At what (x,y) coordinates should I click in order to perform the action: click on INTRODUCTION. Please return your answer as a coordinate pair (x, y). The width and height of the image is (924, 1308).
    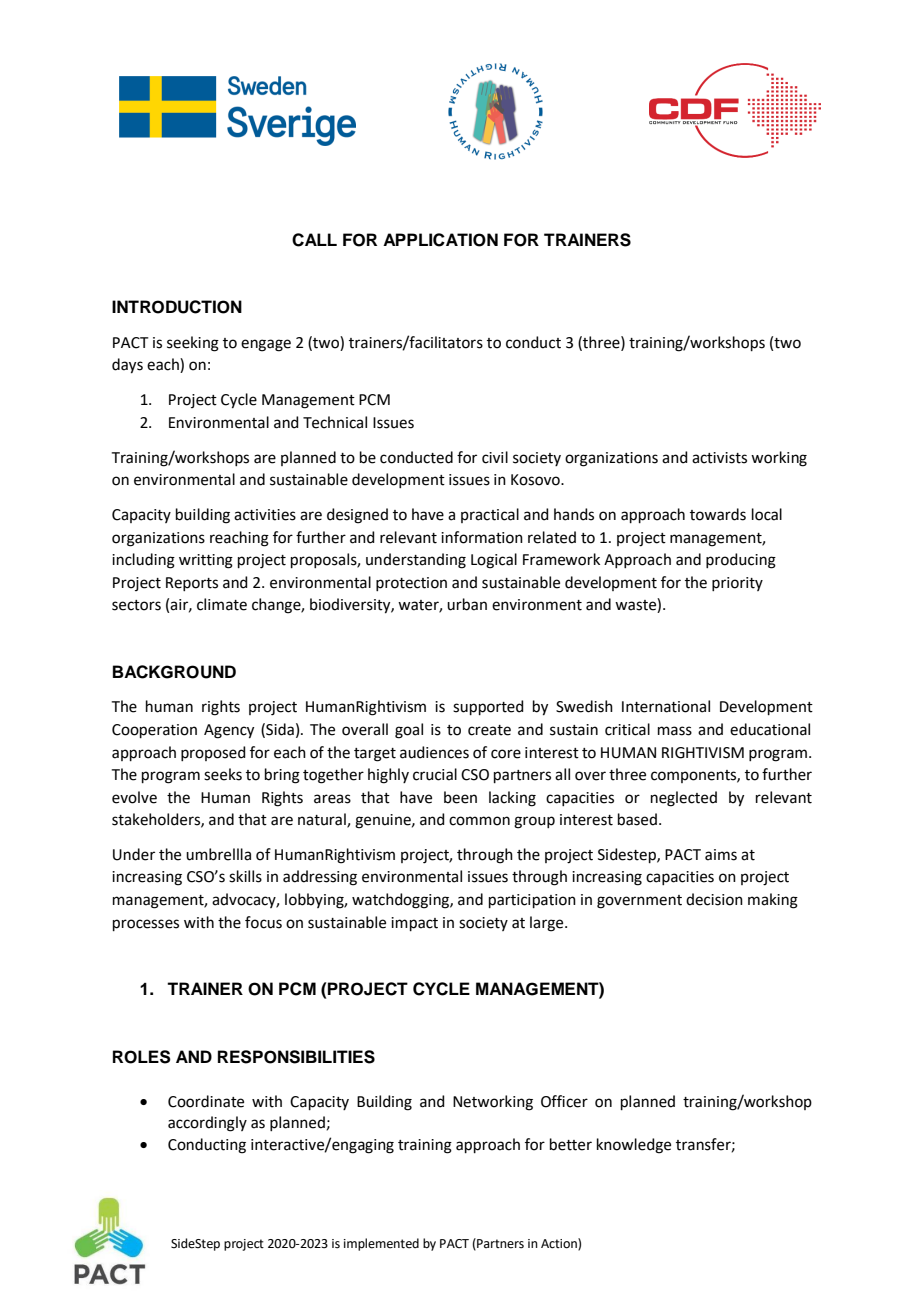
    Looking at the image, I should click on (177, 307).
